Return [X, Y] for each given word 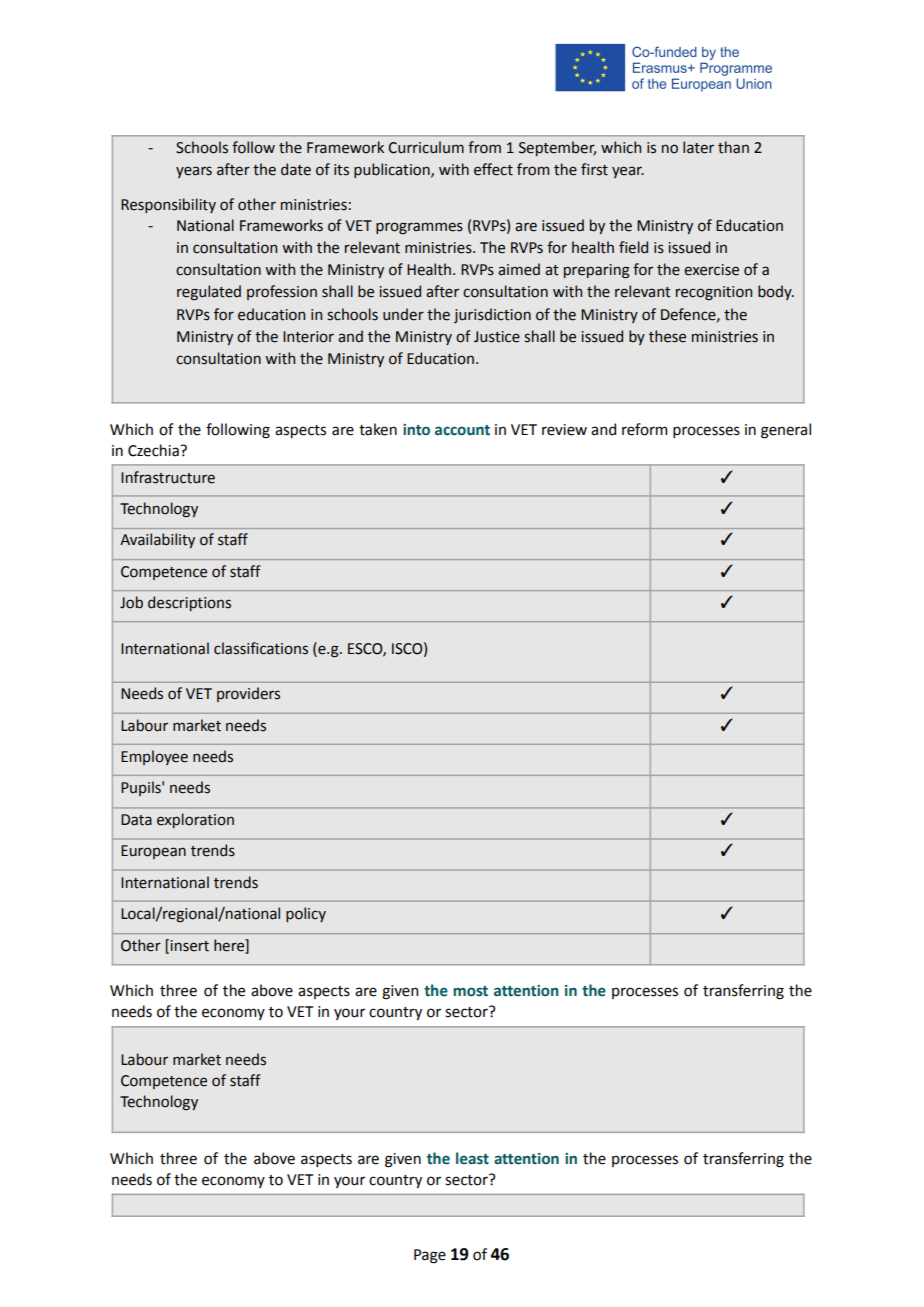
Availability [157, 540]
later [698, 147]
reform [644, 429]
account [462, 430]
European [153, 852]
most [470, 991]
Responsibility [168, 205]
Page [430, 1256]
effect [493, 169]
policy [306, 914]
